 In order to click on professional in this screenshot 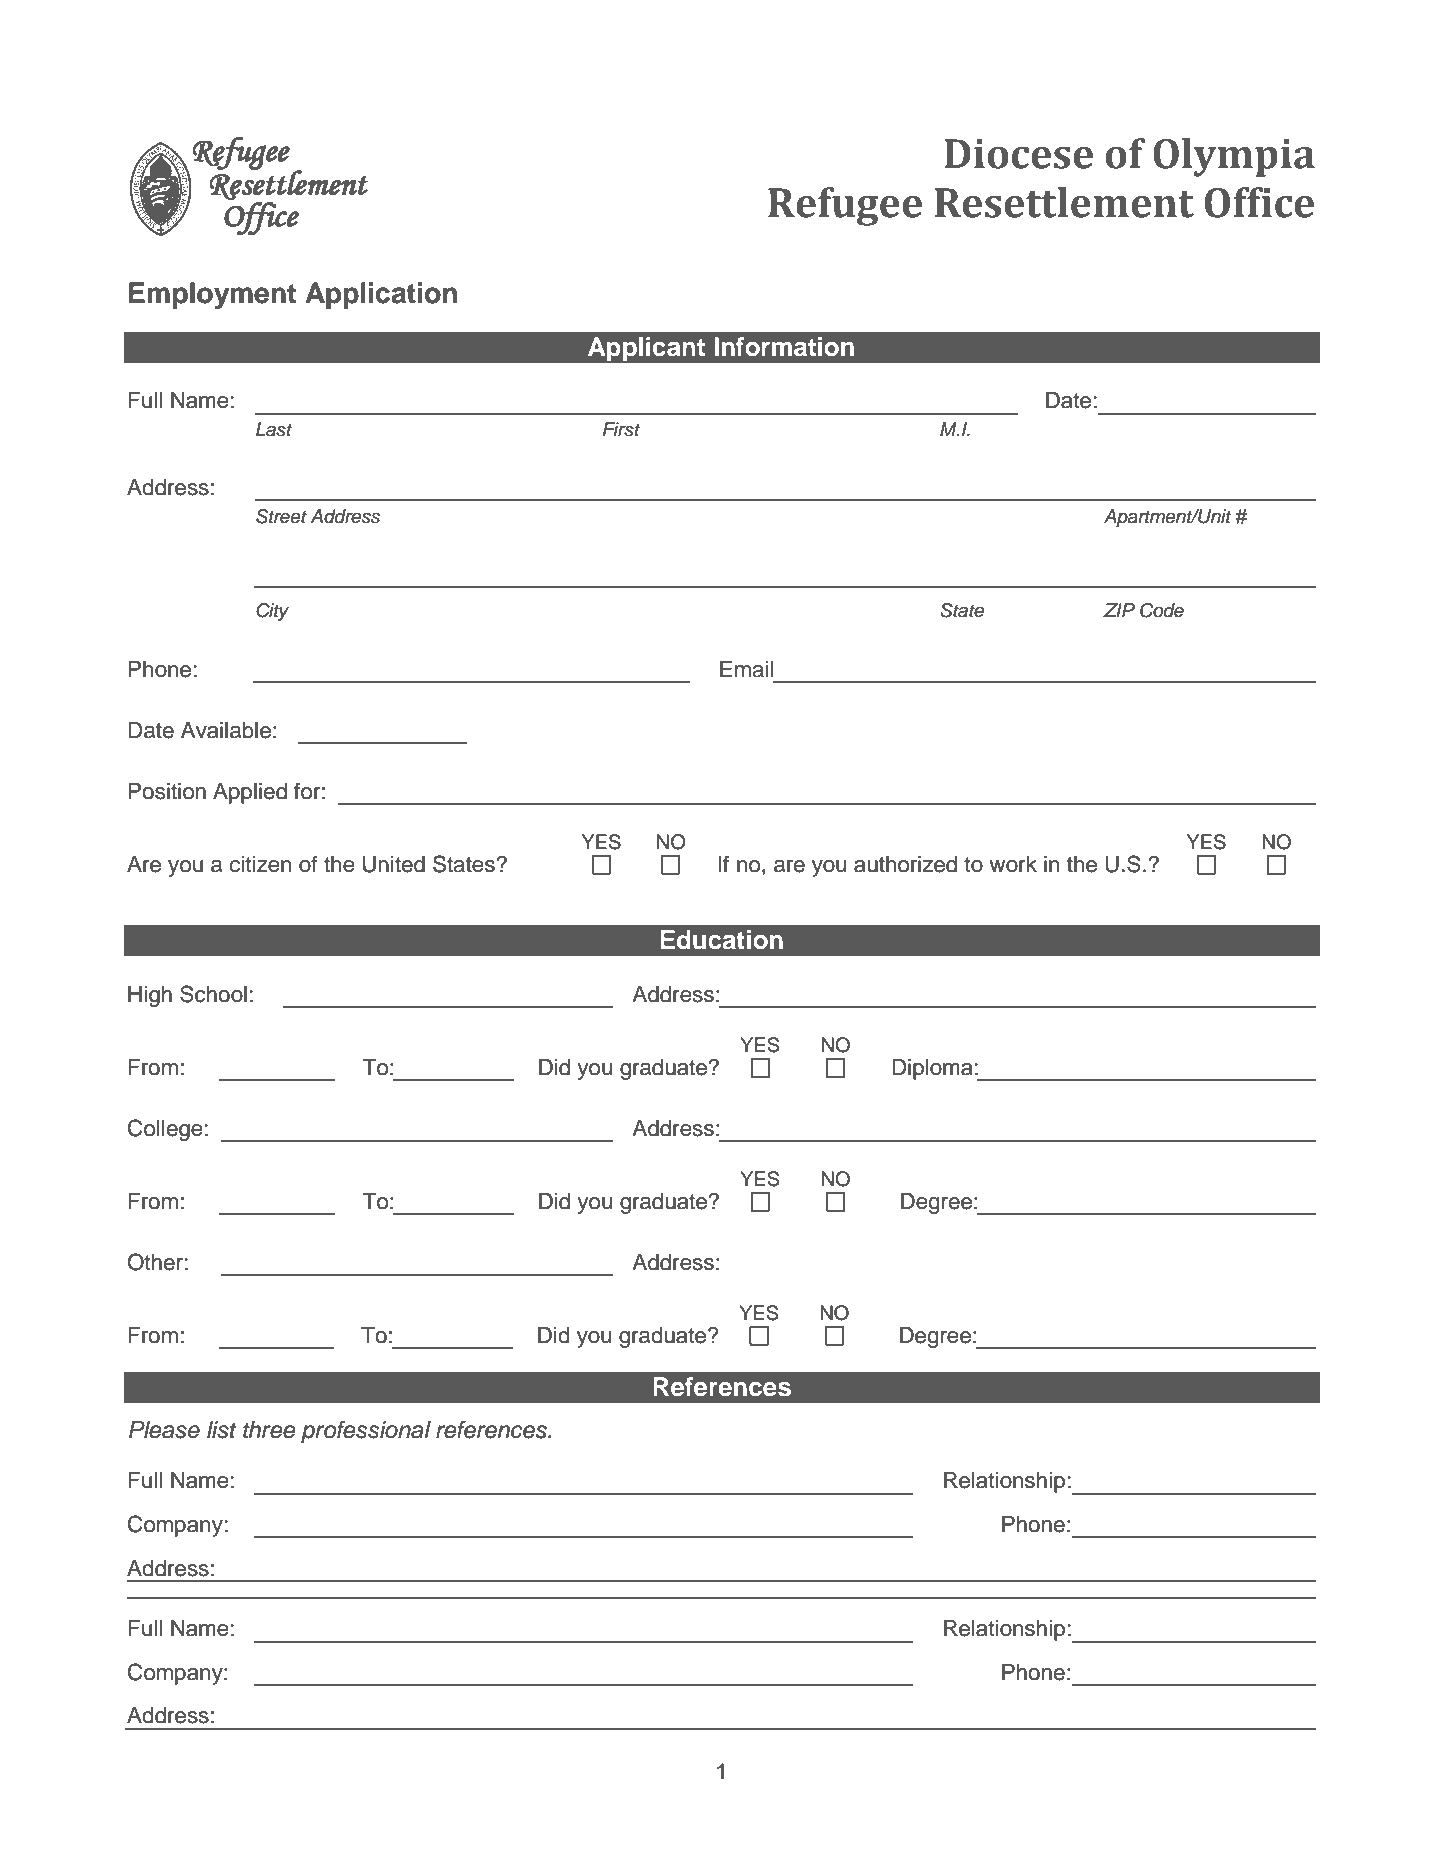, I will do `click(366, 1432)`.
